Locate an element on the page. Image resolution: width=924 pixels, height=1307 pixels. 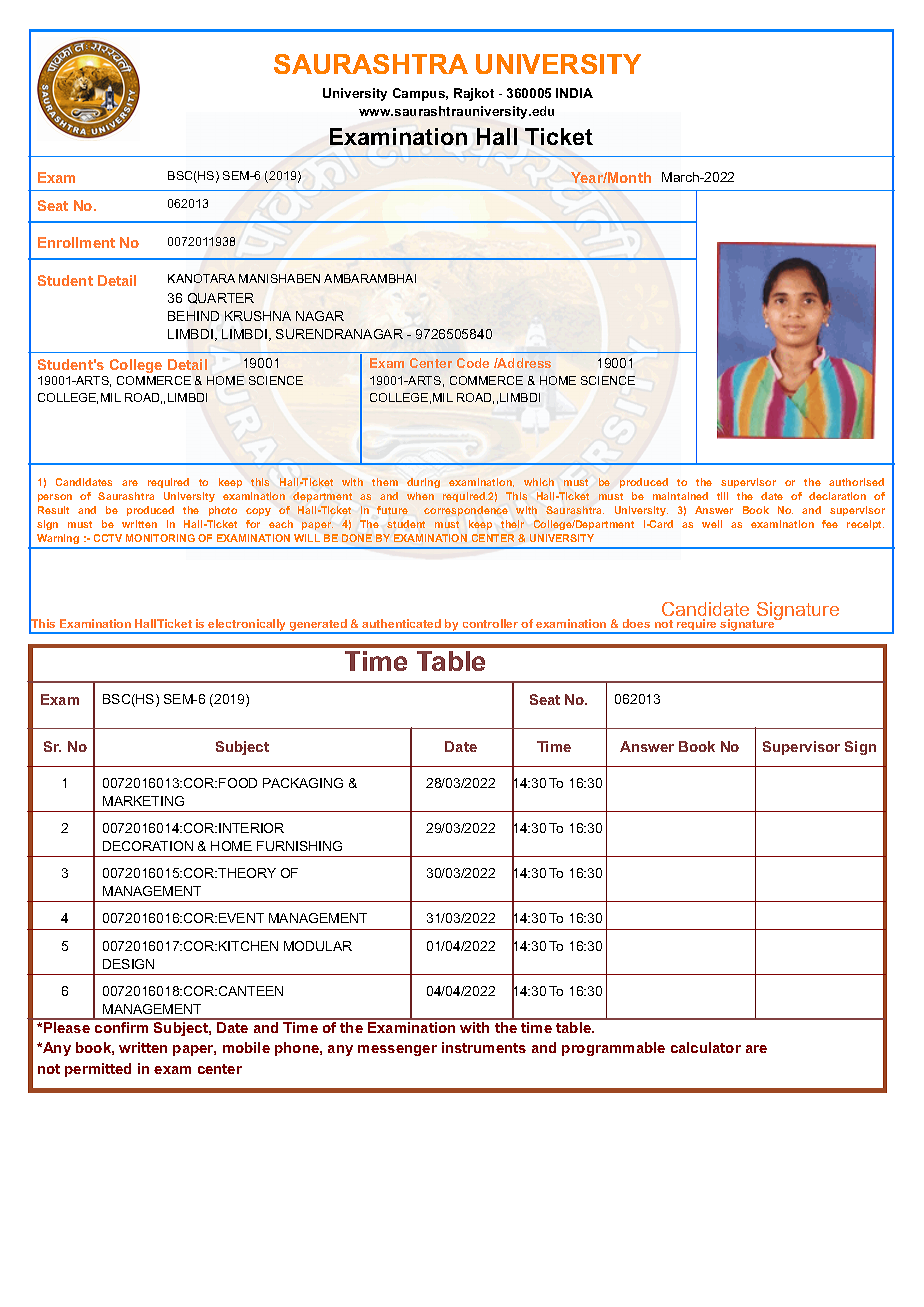
INDIA is located at coordinates (574, 93).
